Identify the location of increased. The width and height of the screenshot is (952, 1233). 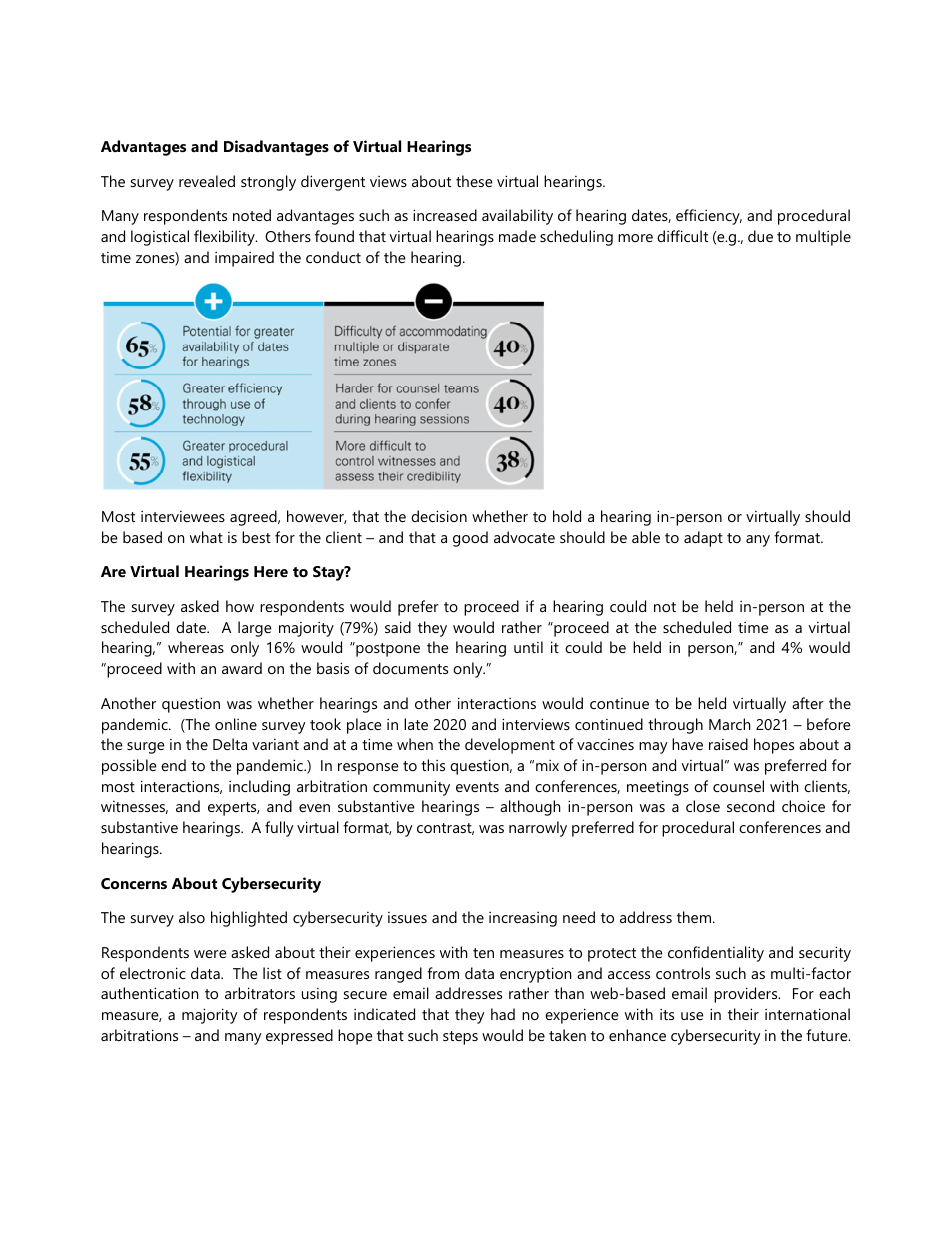
(445, 215).
